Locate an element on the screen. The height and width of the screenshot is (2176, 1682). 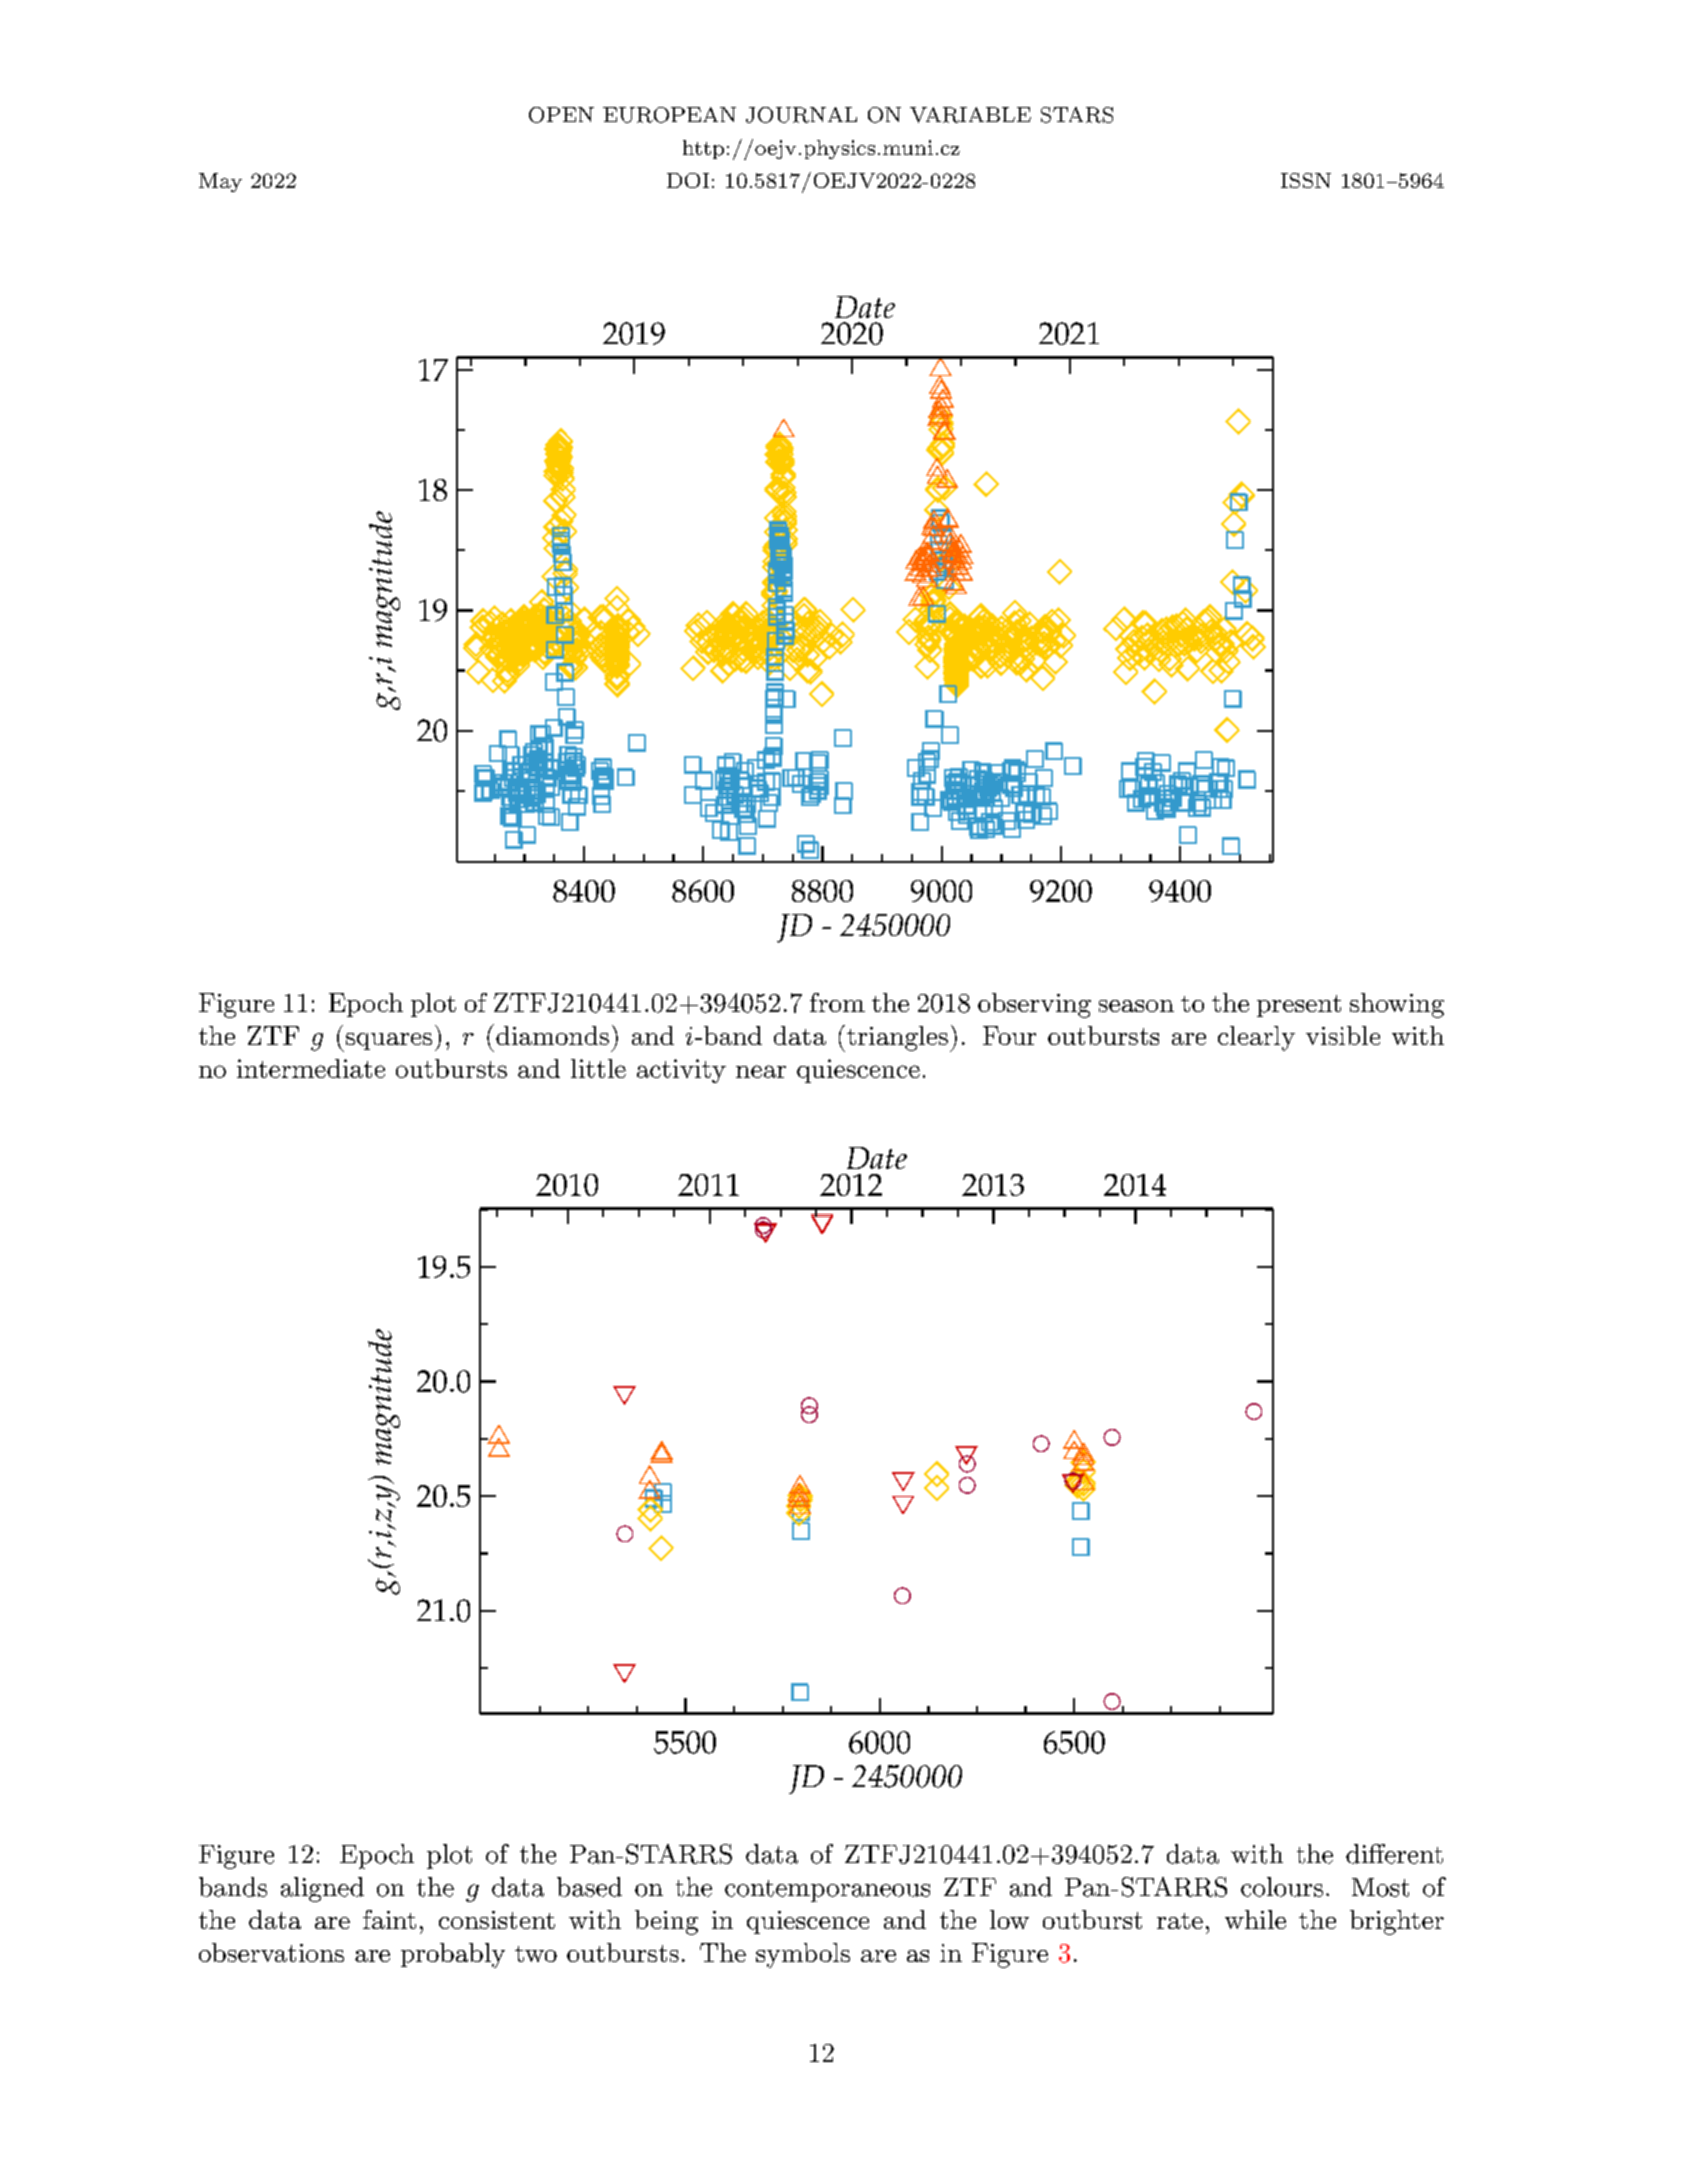
from is located at coordinates (837, 1002).
